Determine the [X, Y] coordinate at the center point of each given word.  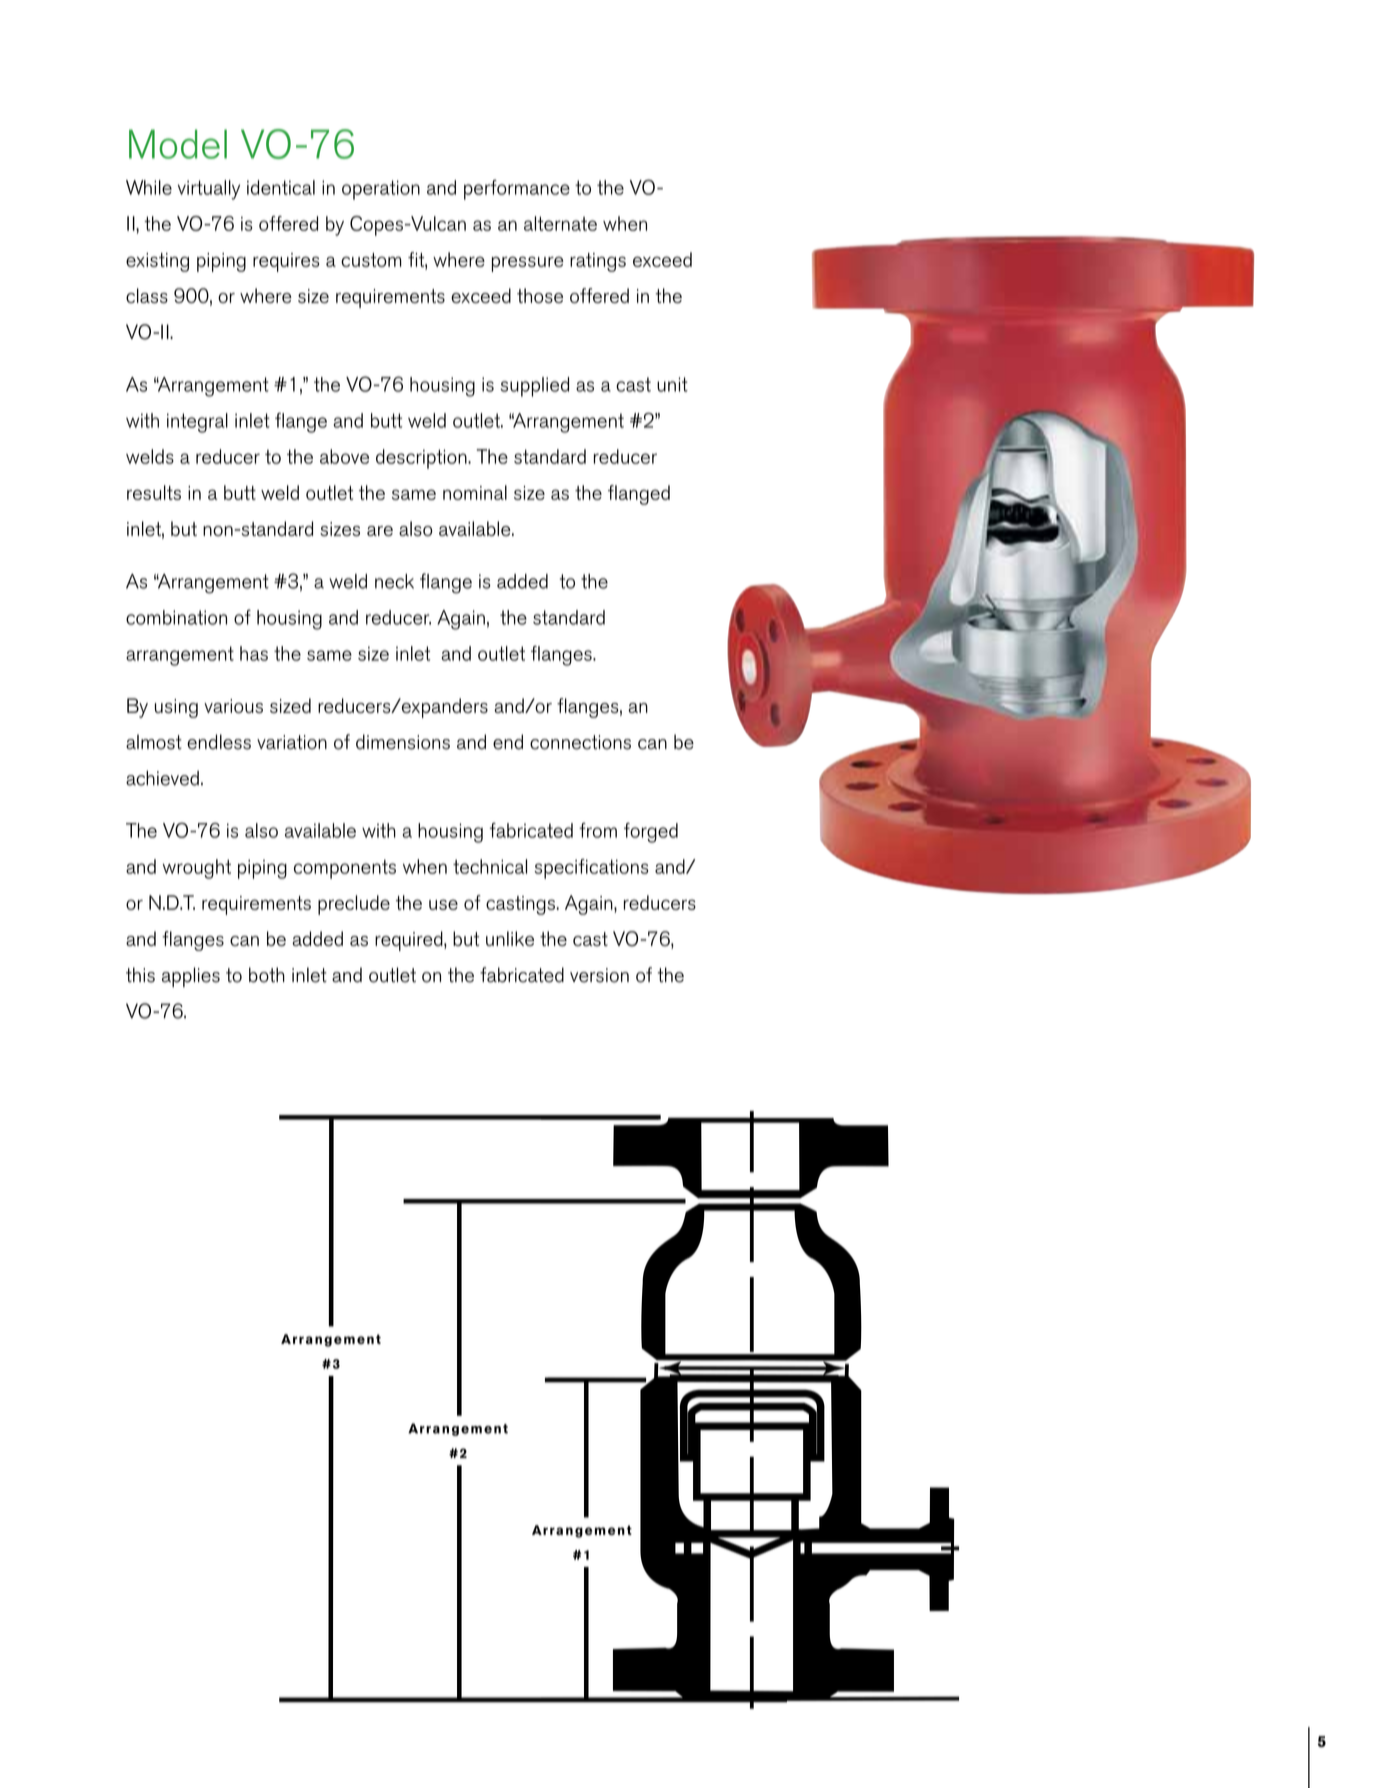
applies [191, 977]
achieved [162, 778]
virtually [209, 190]
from [598, 830]
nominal [475, 492]
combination [176, 617]
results [154, 492]
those [540, 295]
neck [394, 581]
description [422, 459]
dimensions [403, 742]
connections [580, 742]
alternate [560, 223]
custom [371, 260]
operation [381, 190]
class [147, 295]
